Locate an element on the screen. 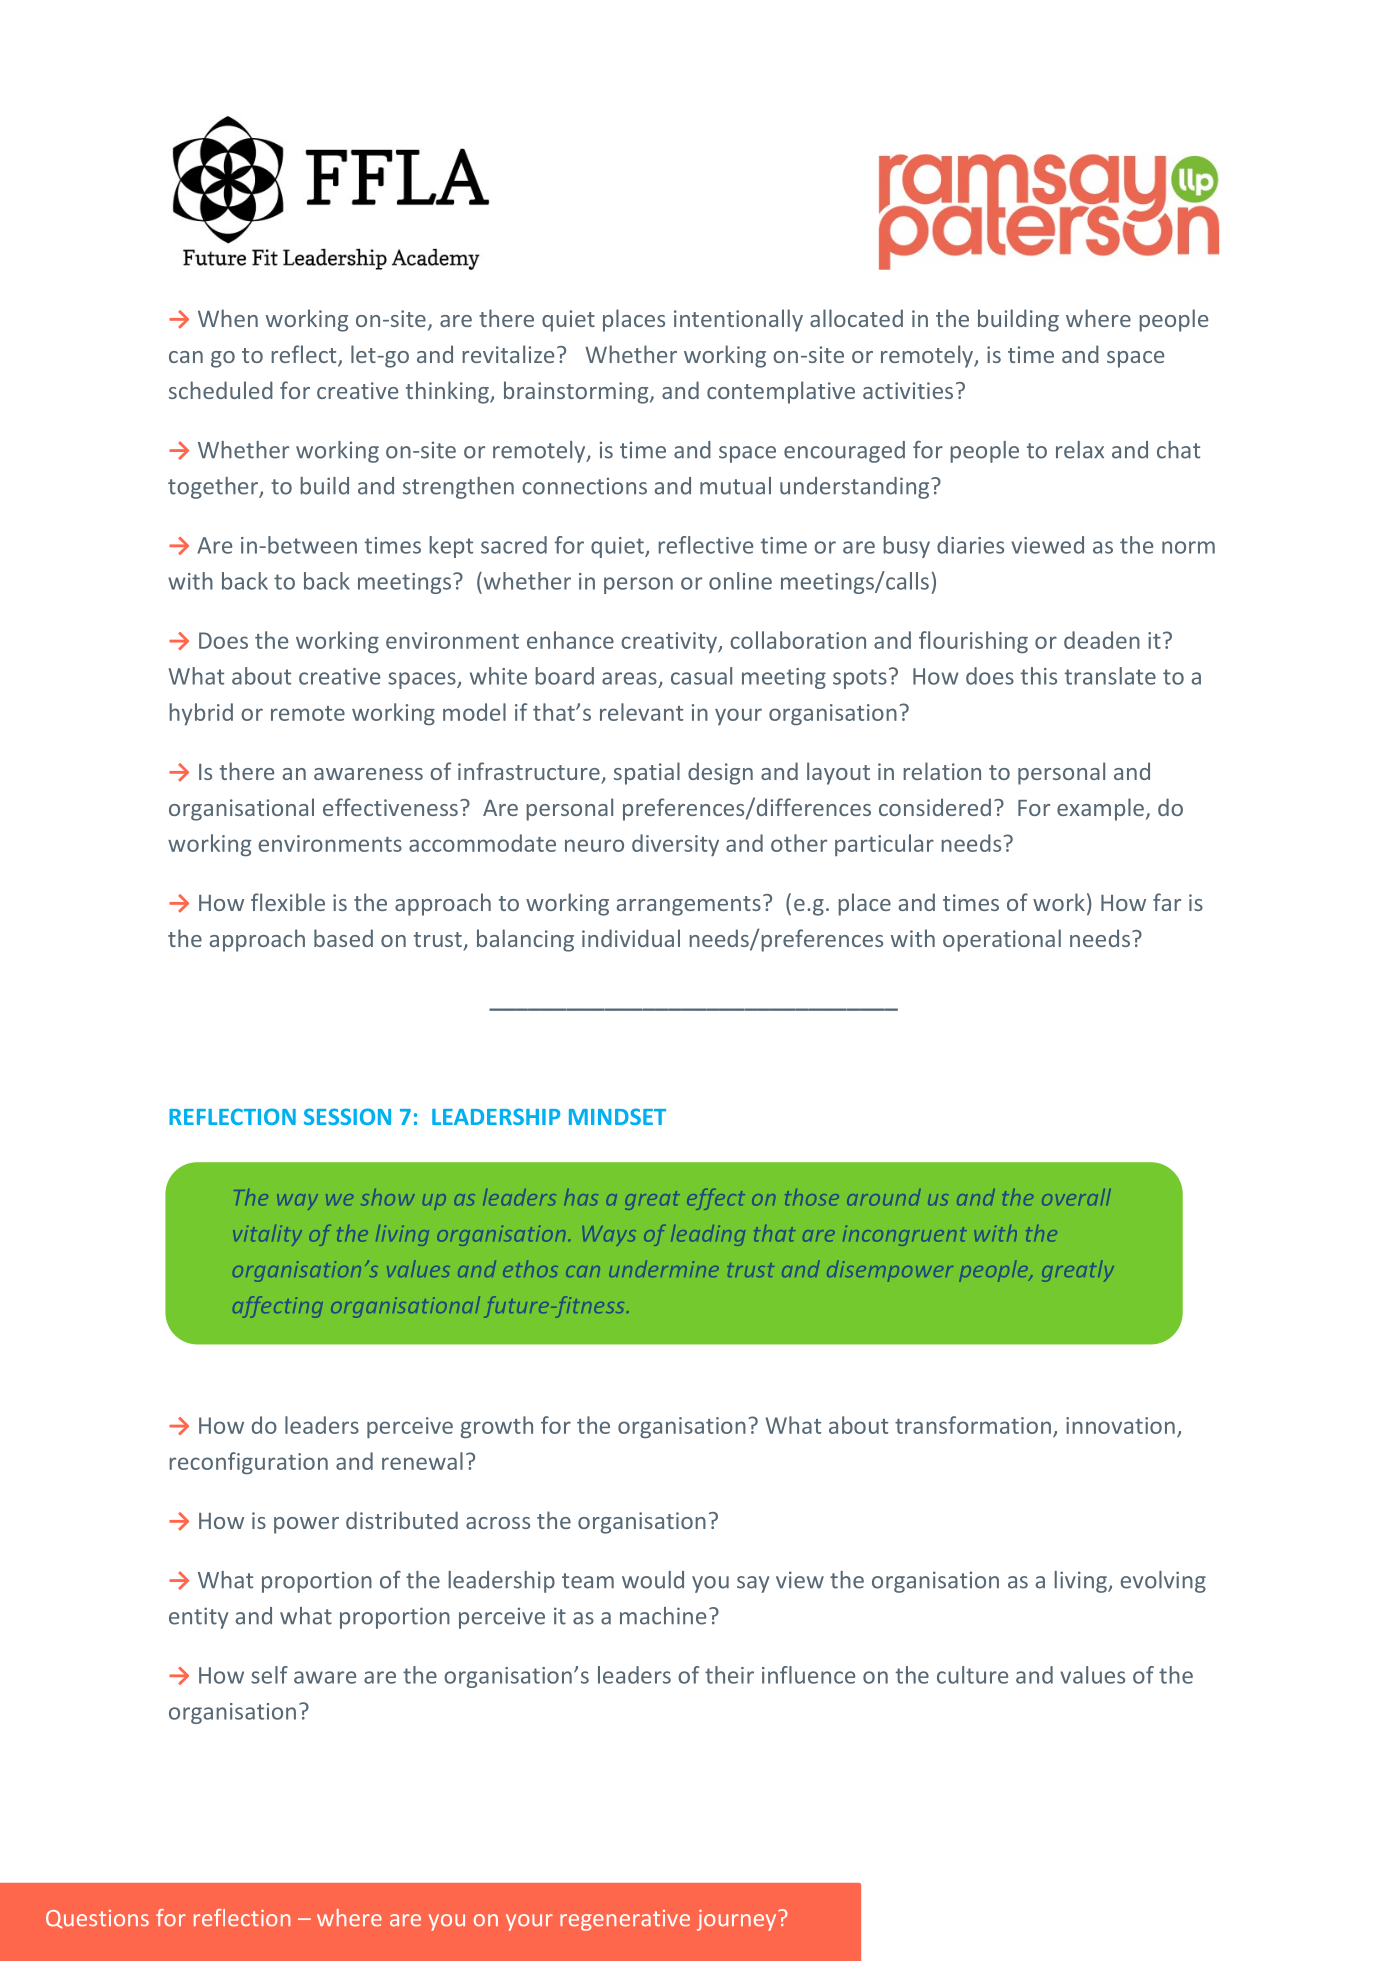 Image resolution: width=1387 pixels, height=1961 pixels. scheduled is located at coordinates (221, 390).
